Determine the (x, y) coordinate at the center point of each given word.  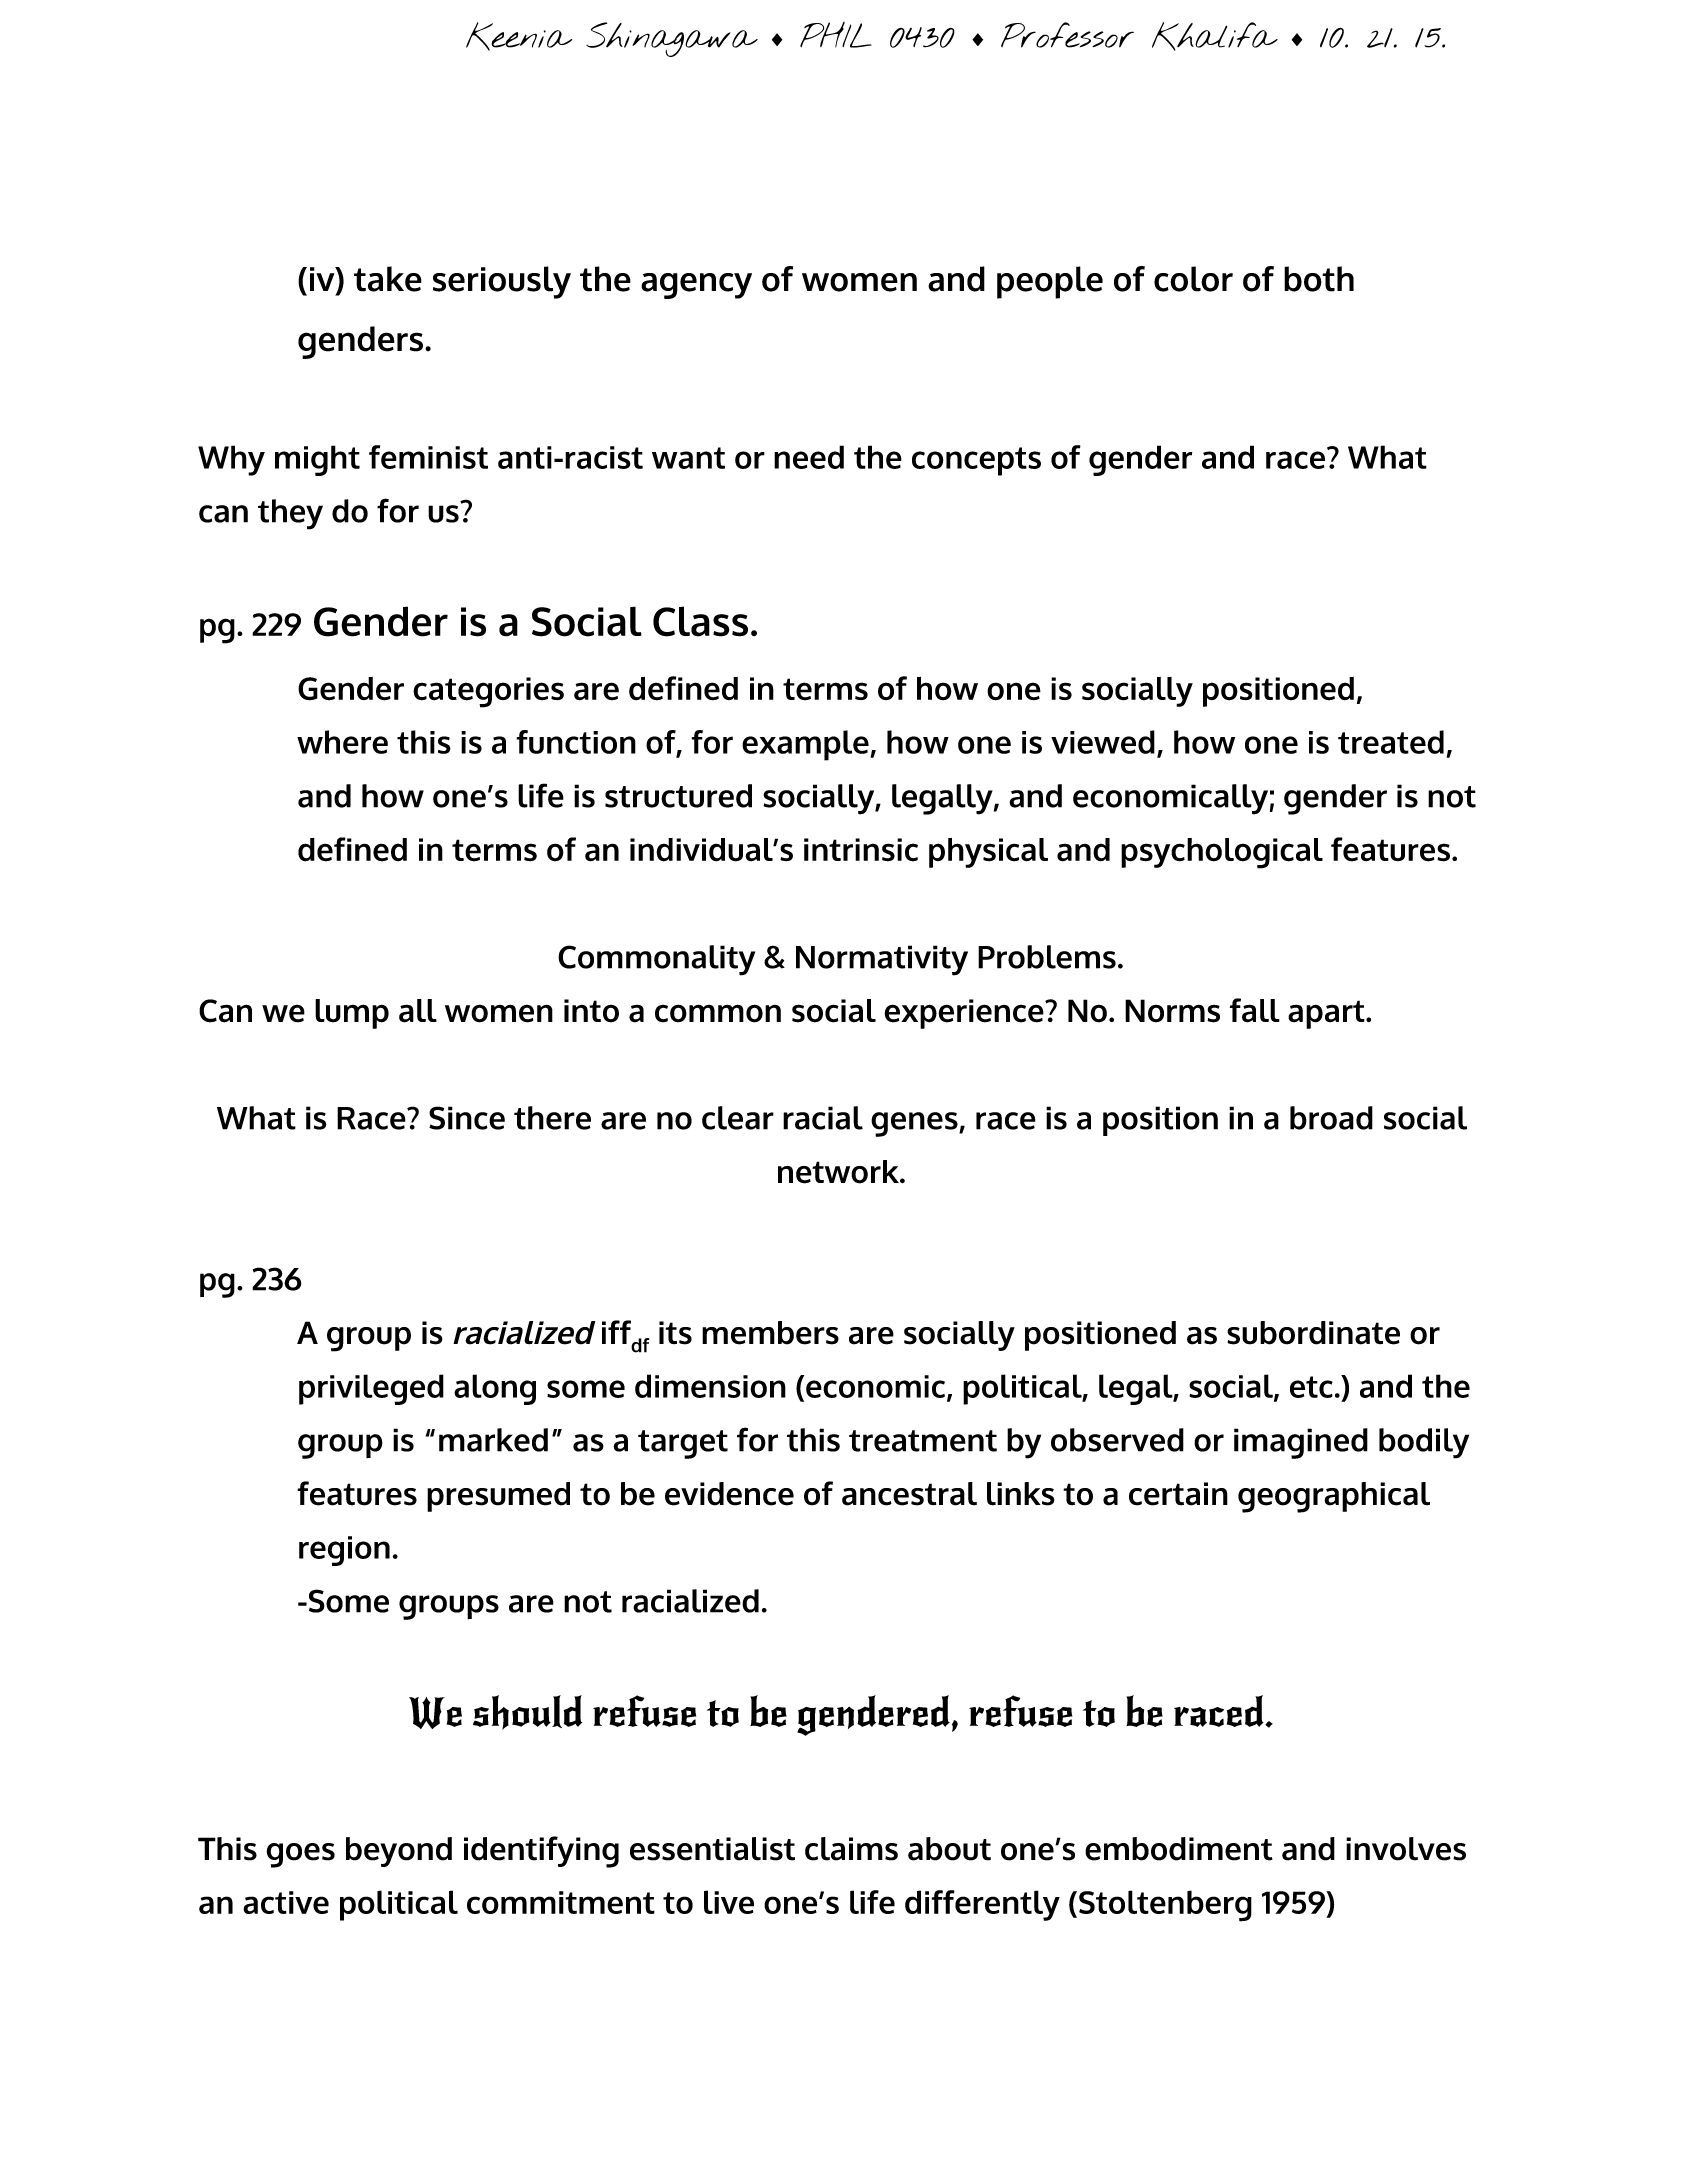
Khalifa (1215, 36)
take (388, 279)
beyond (399, 1852)
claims (851, 1849)
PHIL (836, 35)
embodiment (1179, 1849)
